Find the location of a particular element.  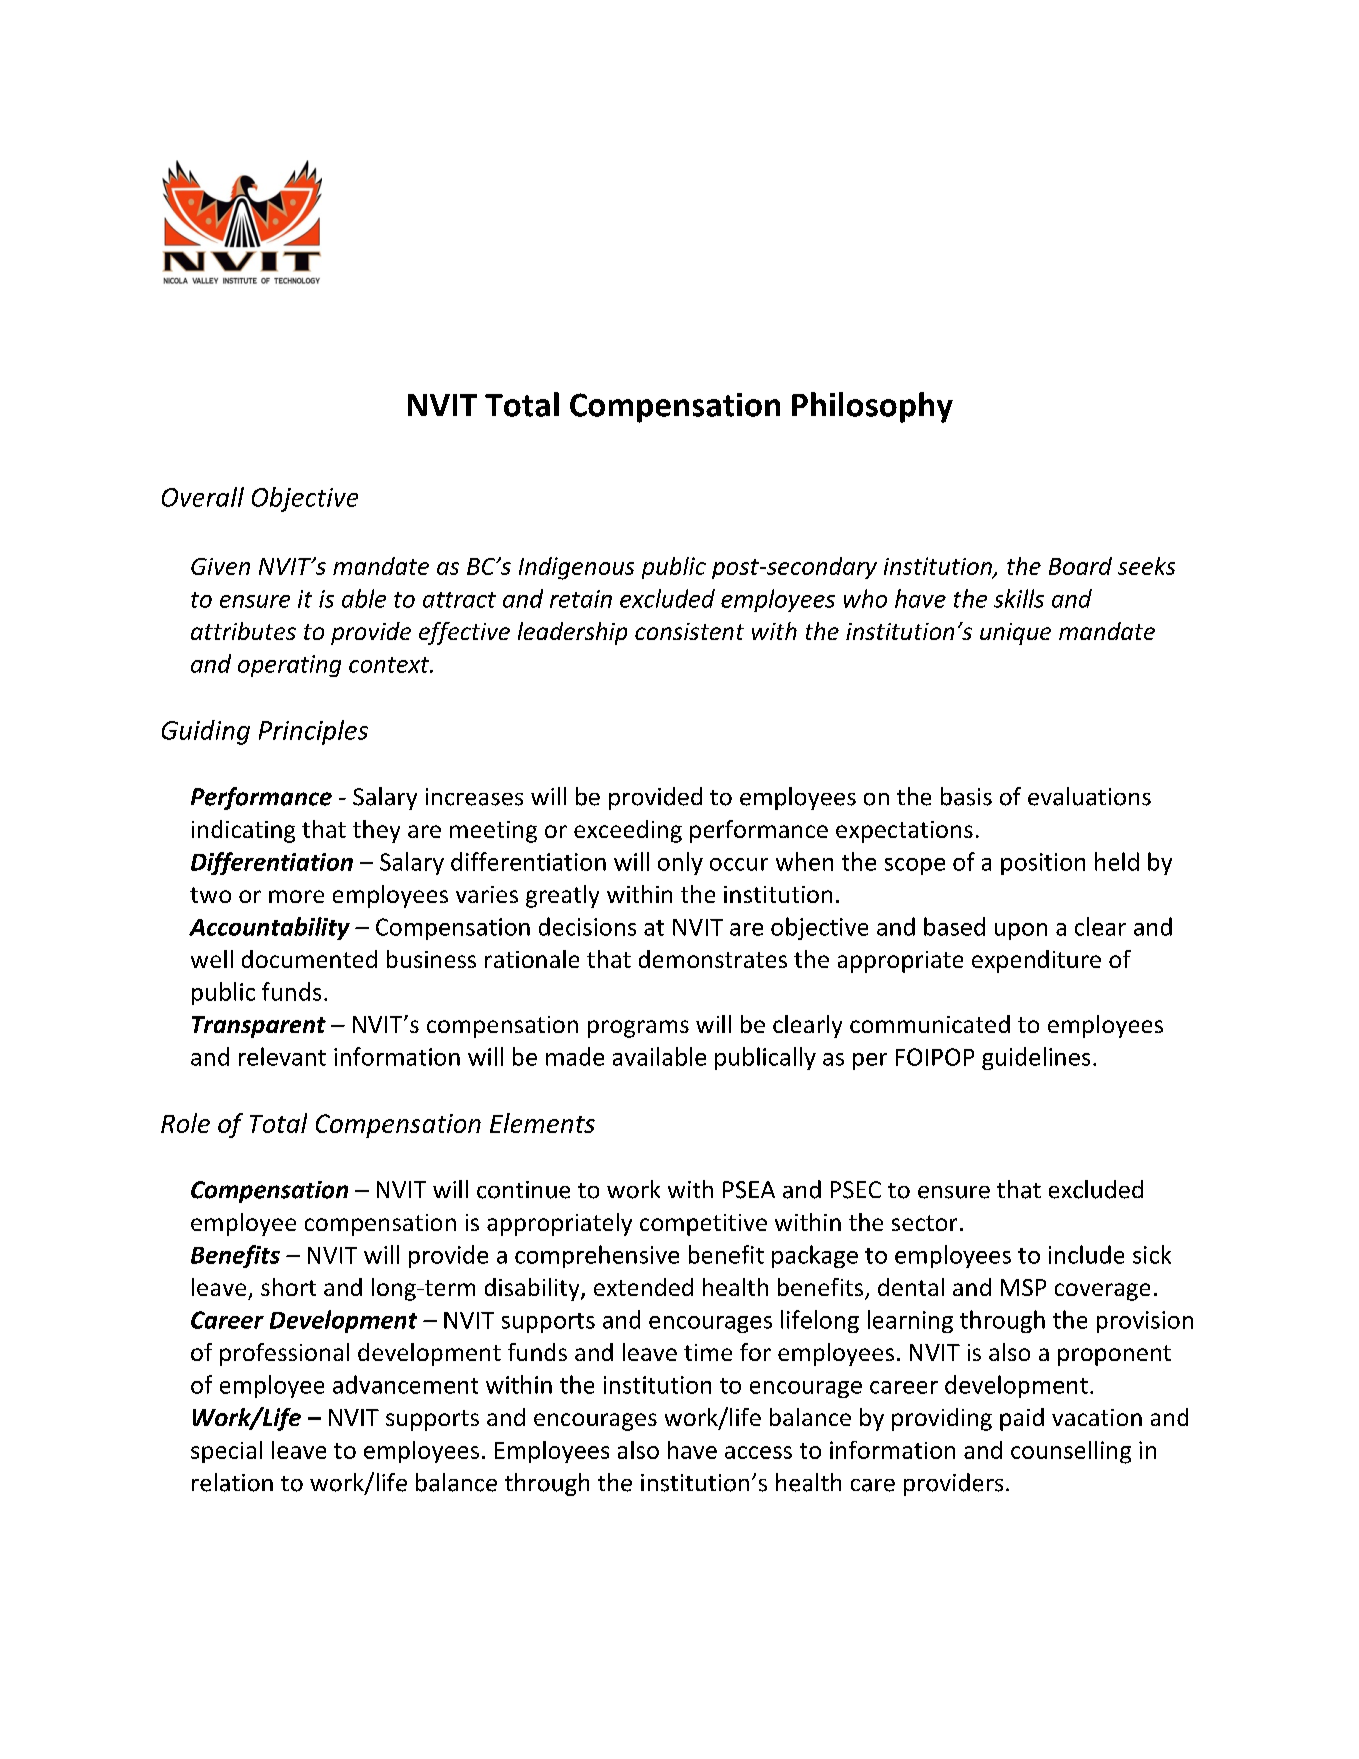

documented is located at coordinates (309, 959).
